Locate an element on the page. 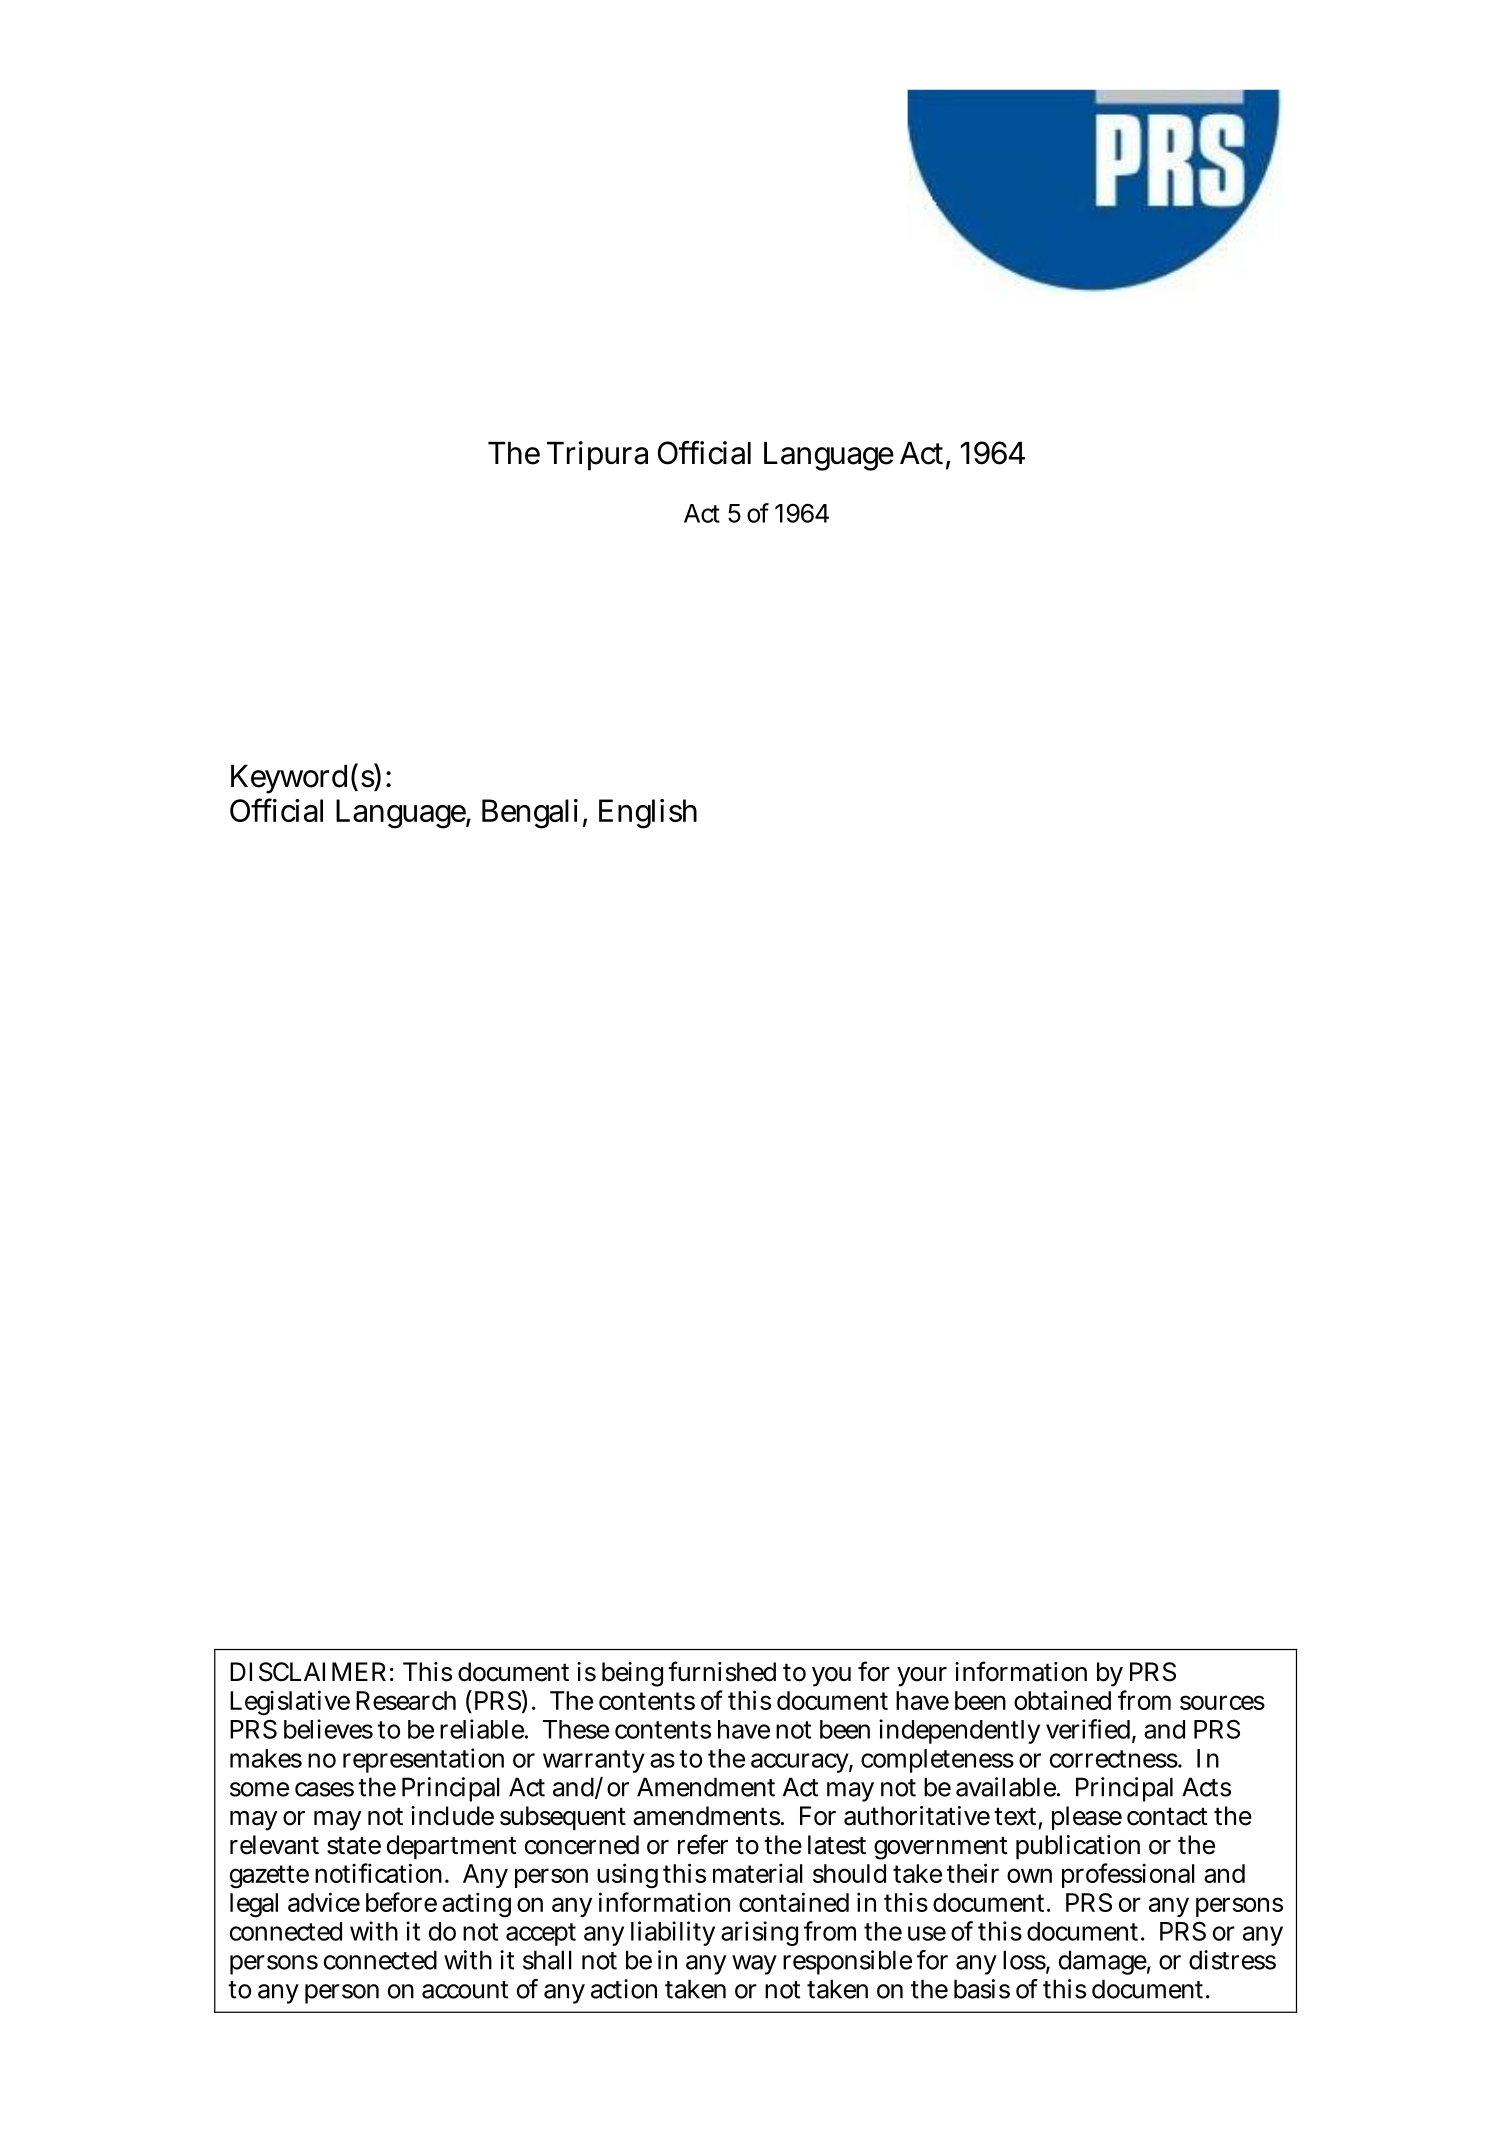 The image size is (1511, 2138). Bengali is located at coordinates (530, 814).
